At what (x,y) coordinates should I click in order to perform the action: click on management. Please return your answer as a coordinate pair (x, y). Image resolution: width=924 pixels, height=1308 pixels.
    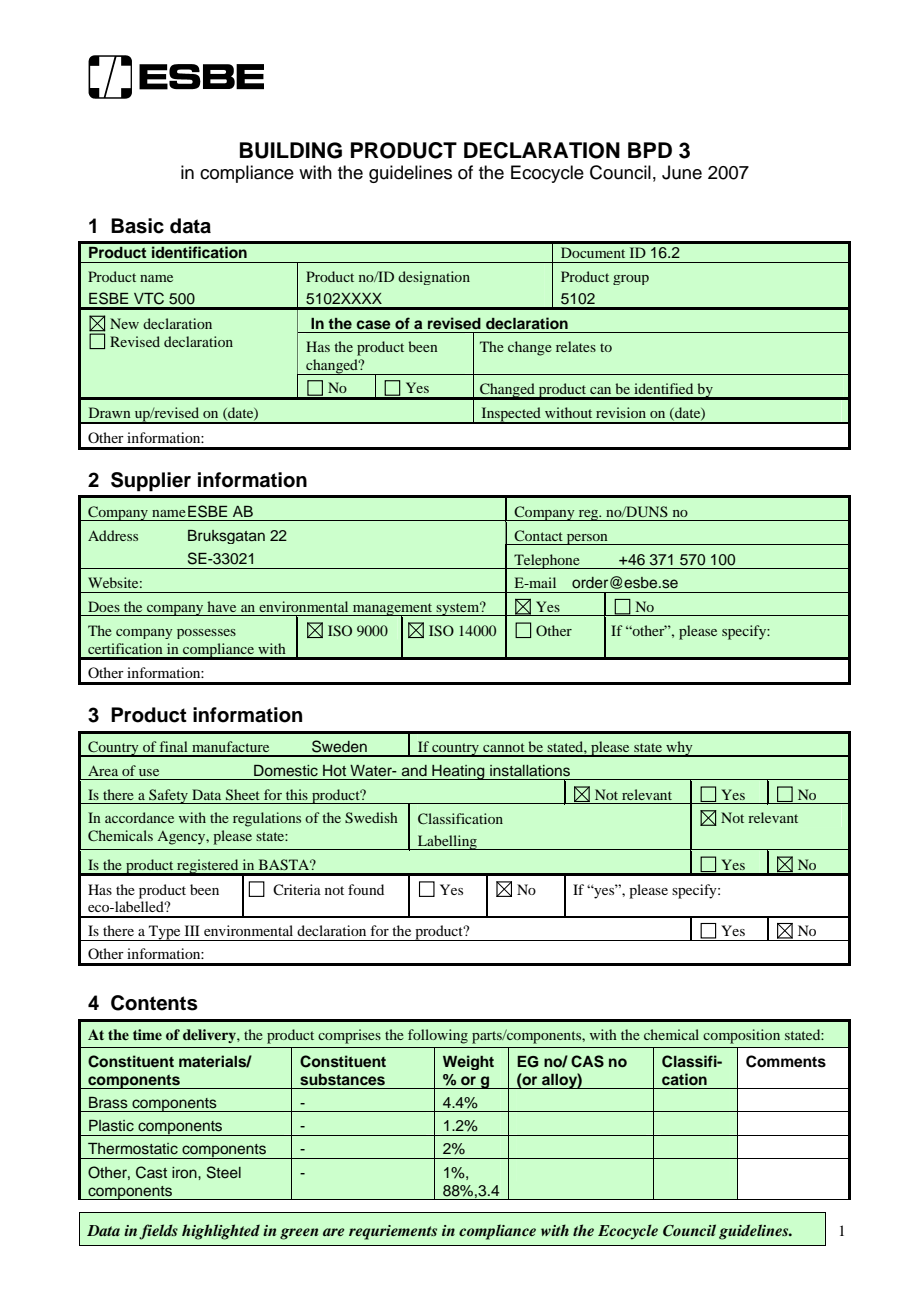
    Looking at the image, I should click on (393, 610).
